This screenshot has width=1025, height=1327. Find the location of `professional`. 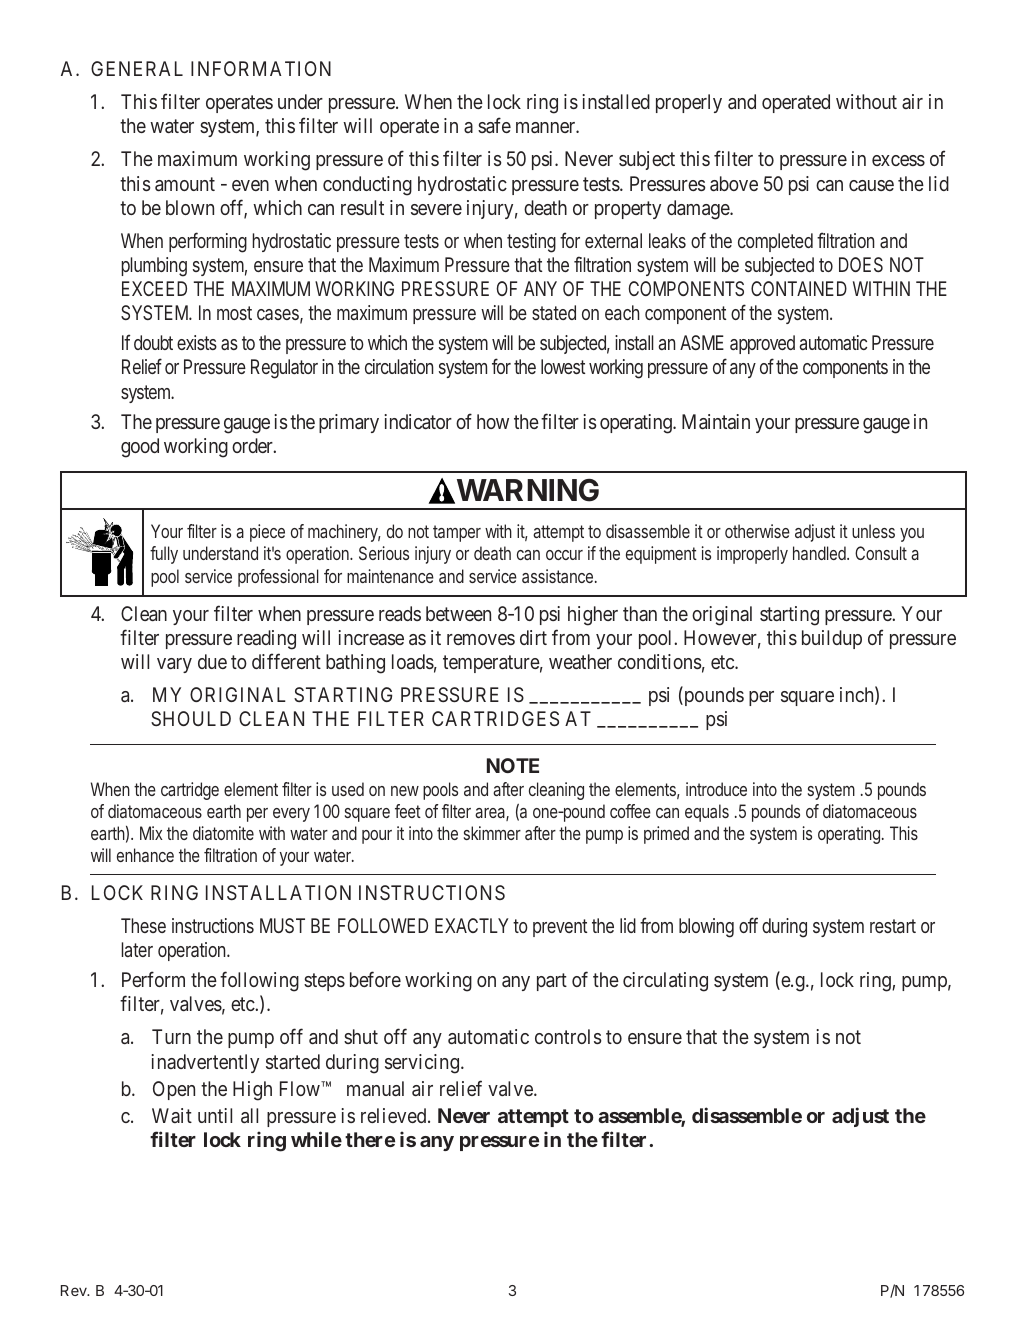

professional is located at coordinates (278, 578).
